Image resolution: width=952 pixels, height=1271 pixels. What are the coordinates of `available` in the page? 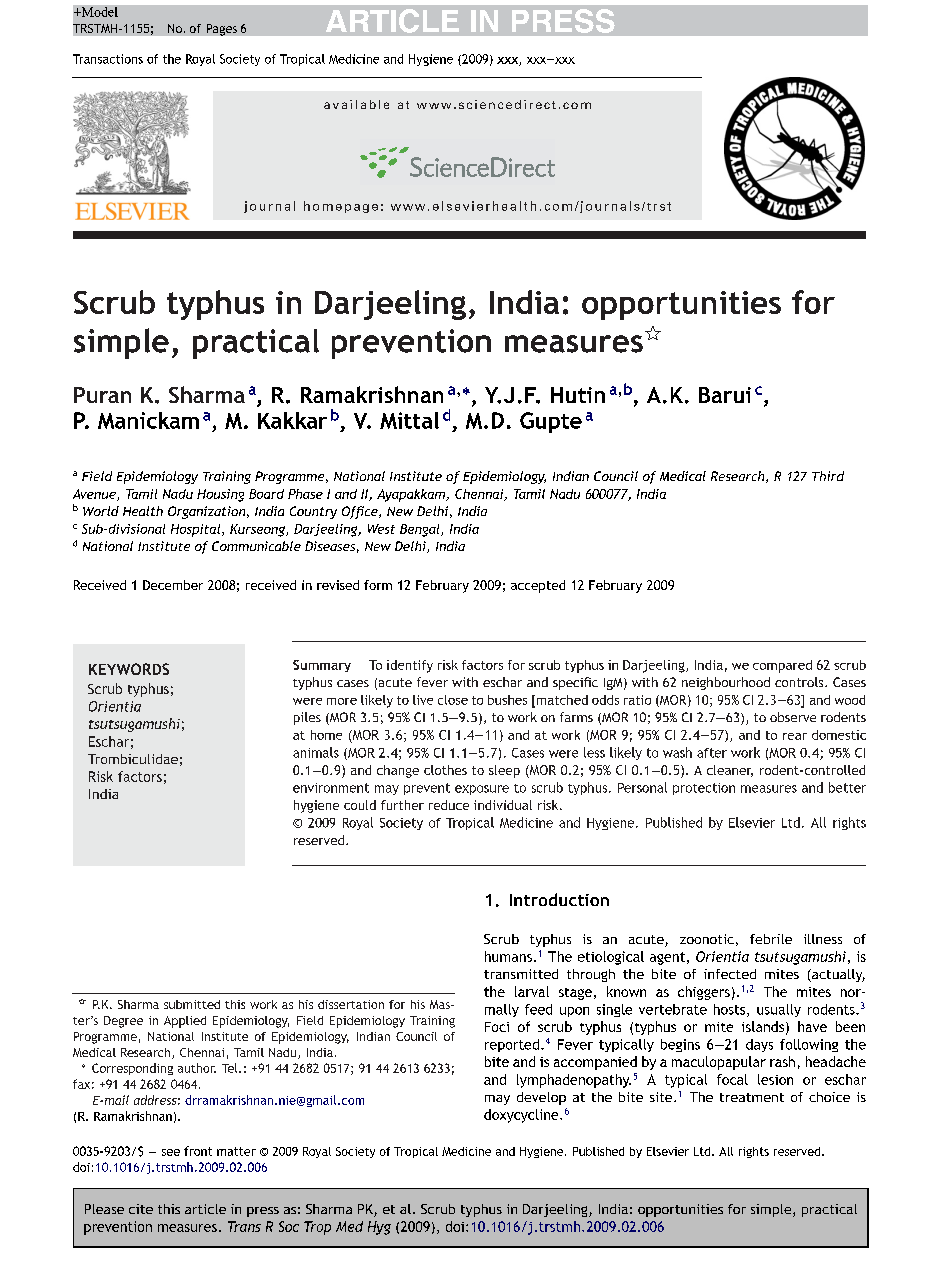 It's located at (356, 104).
